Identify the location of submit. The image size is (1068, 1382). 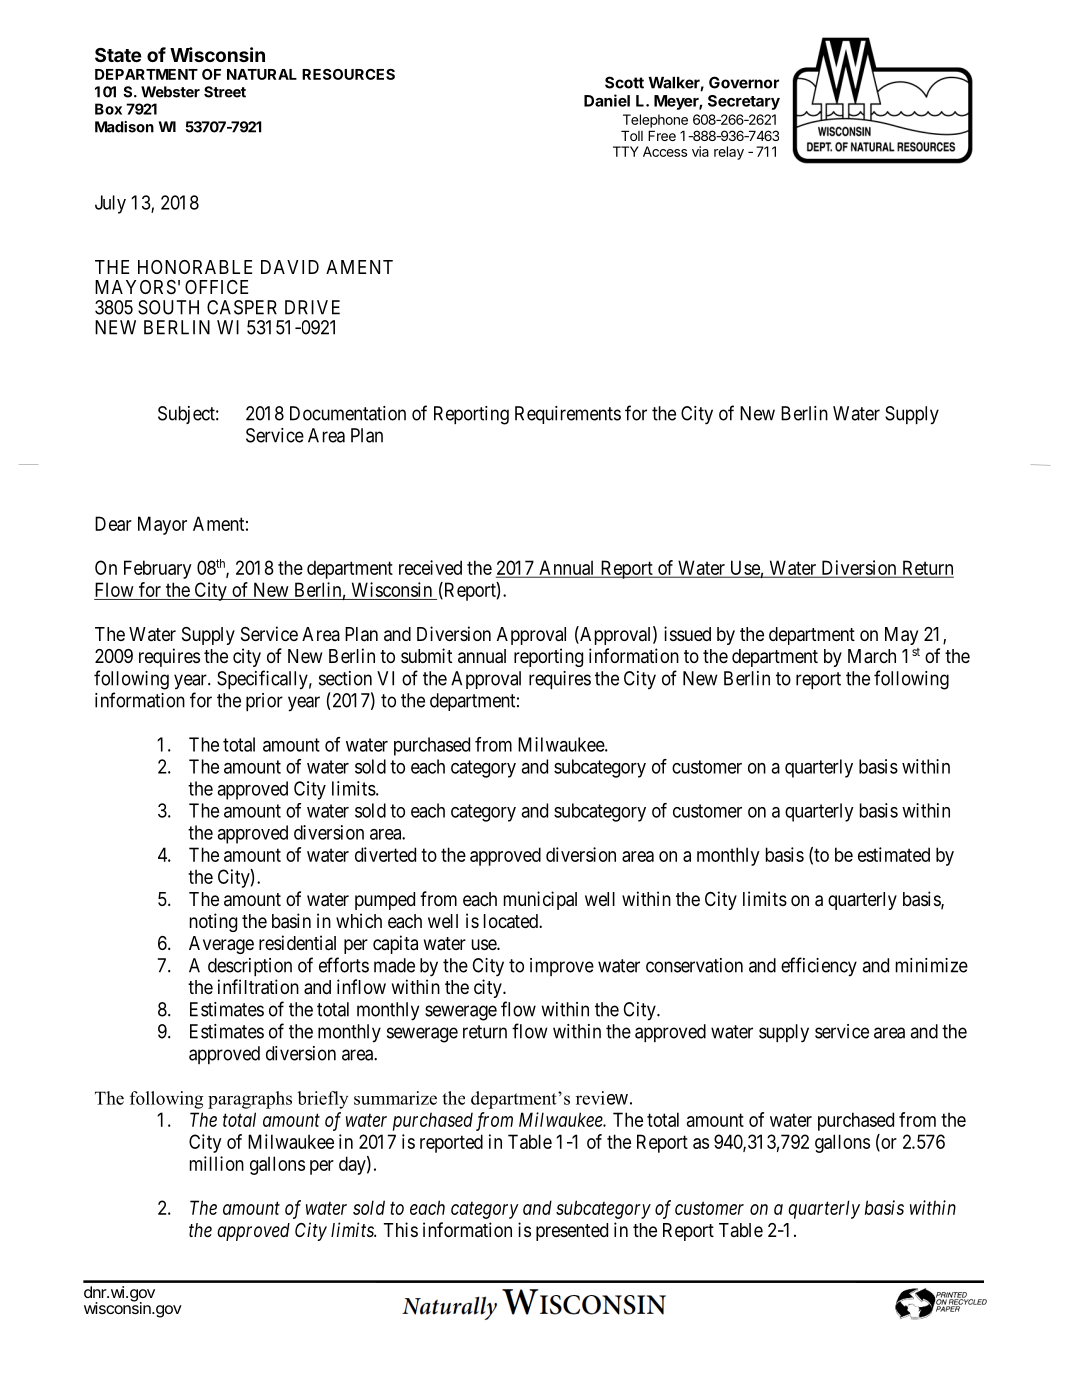
(426, 655).
